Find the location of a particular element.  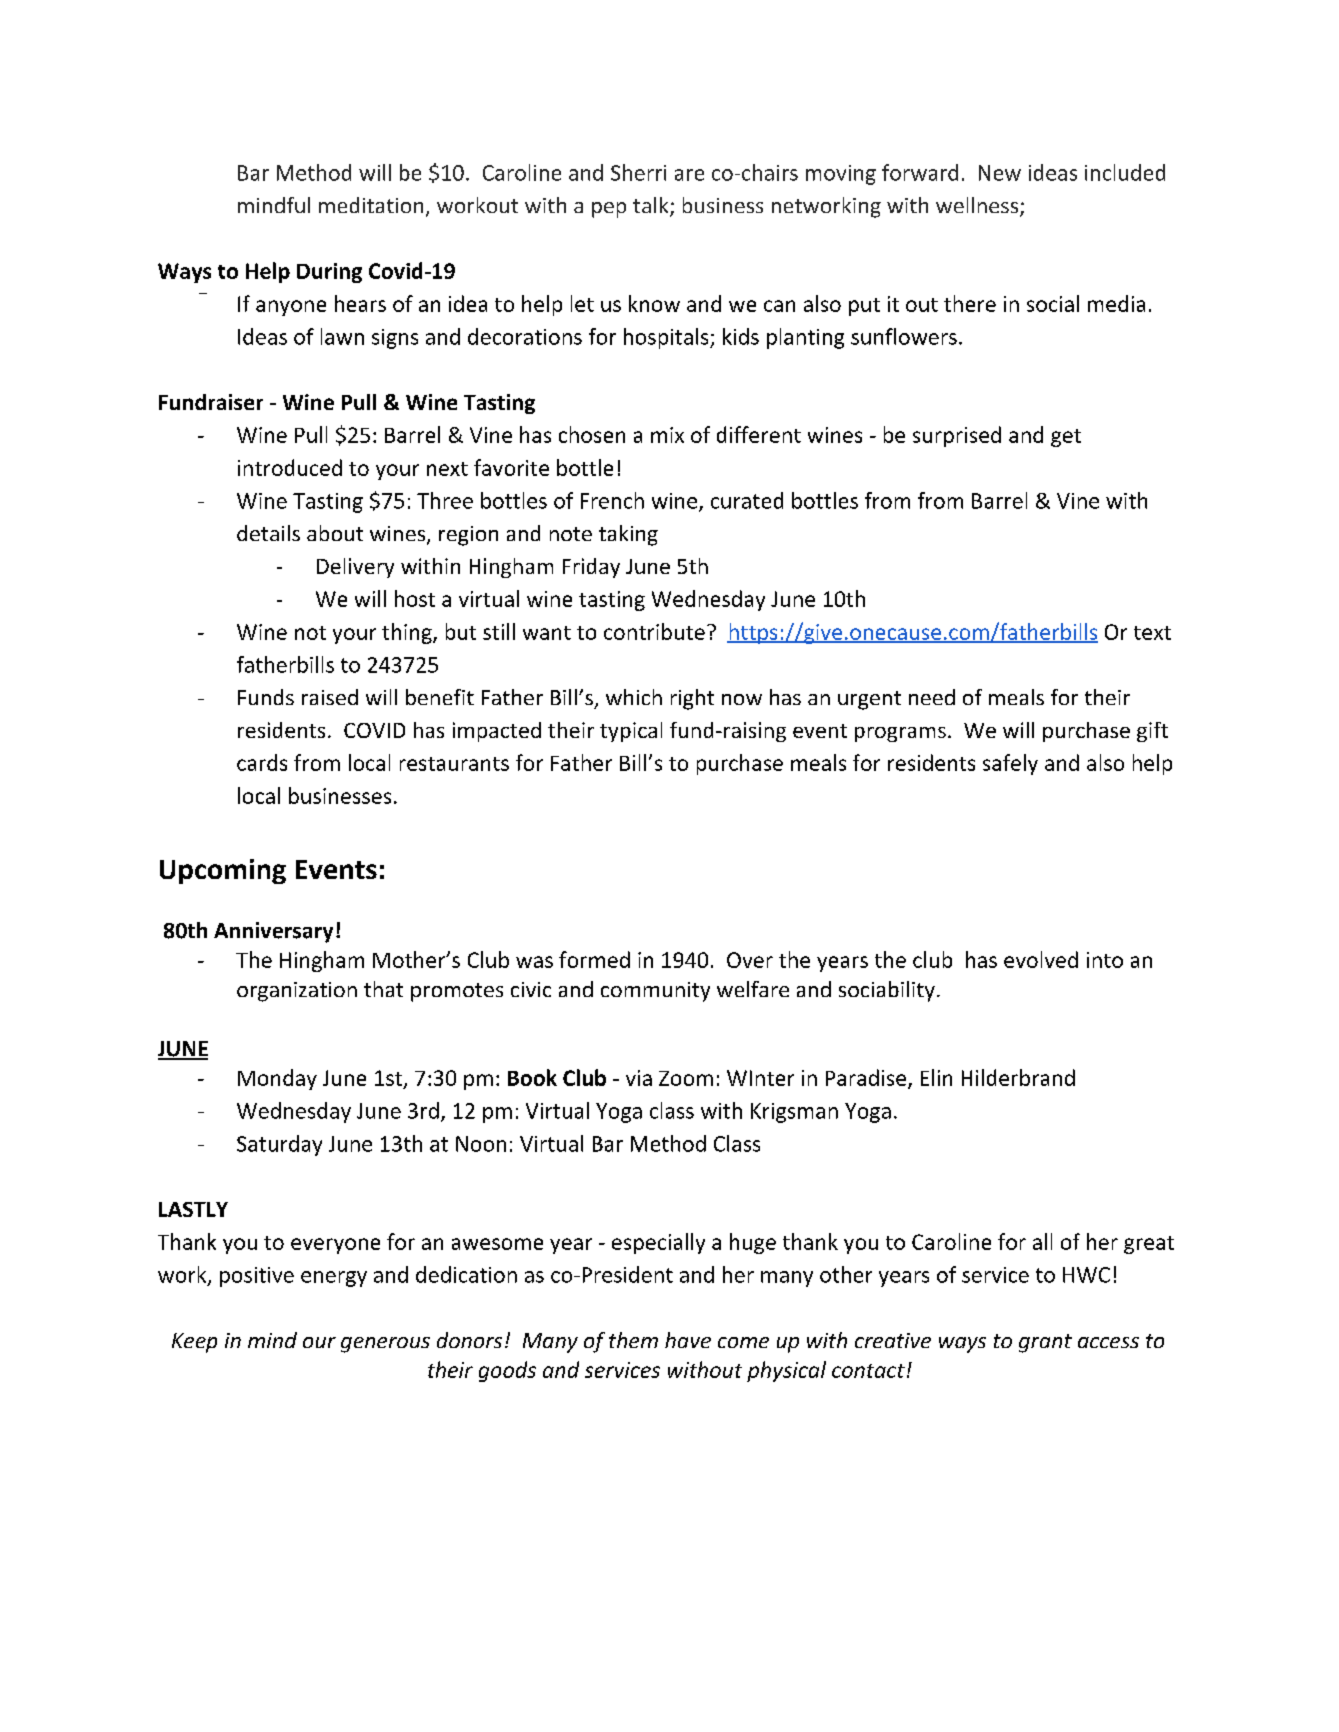

wellness is located at coordinates (978, 206).
